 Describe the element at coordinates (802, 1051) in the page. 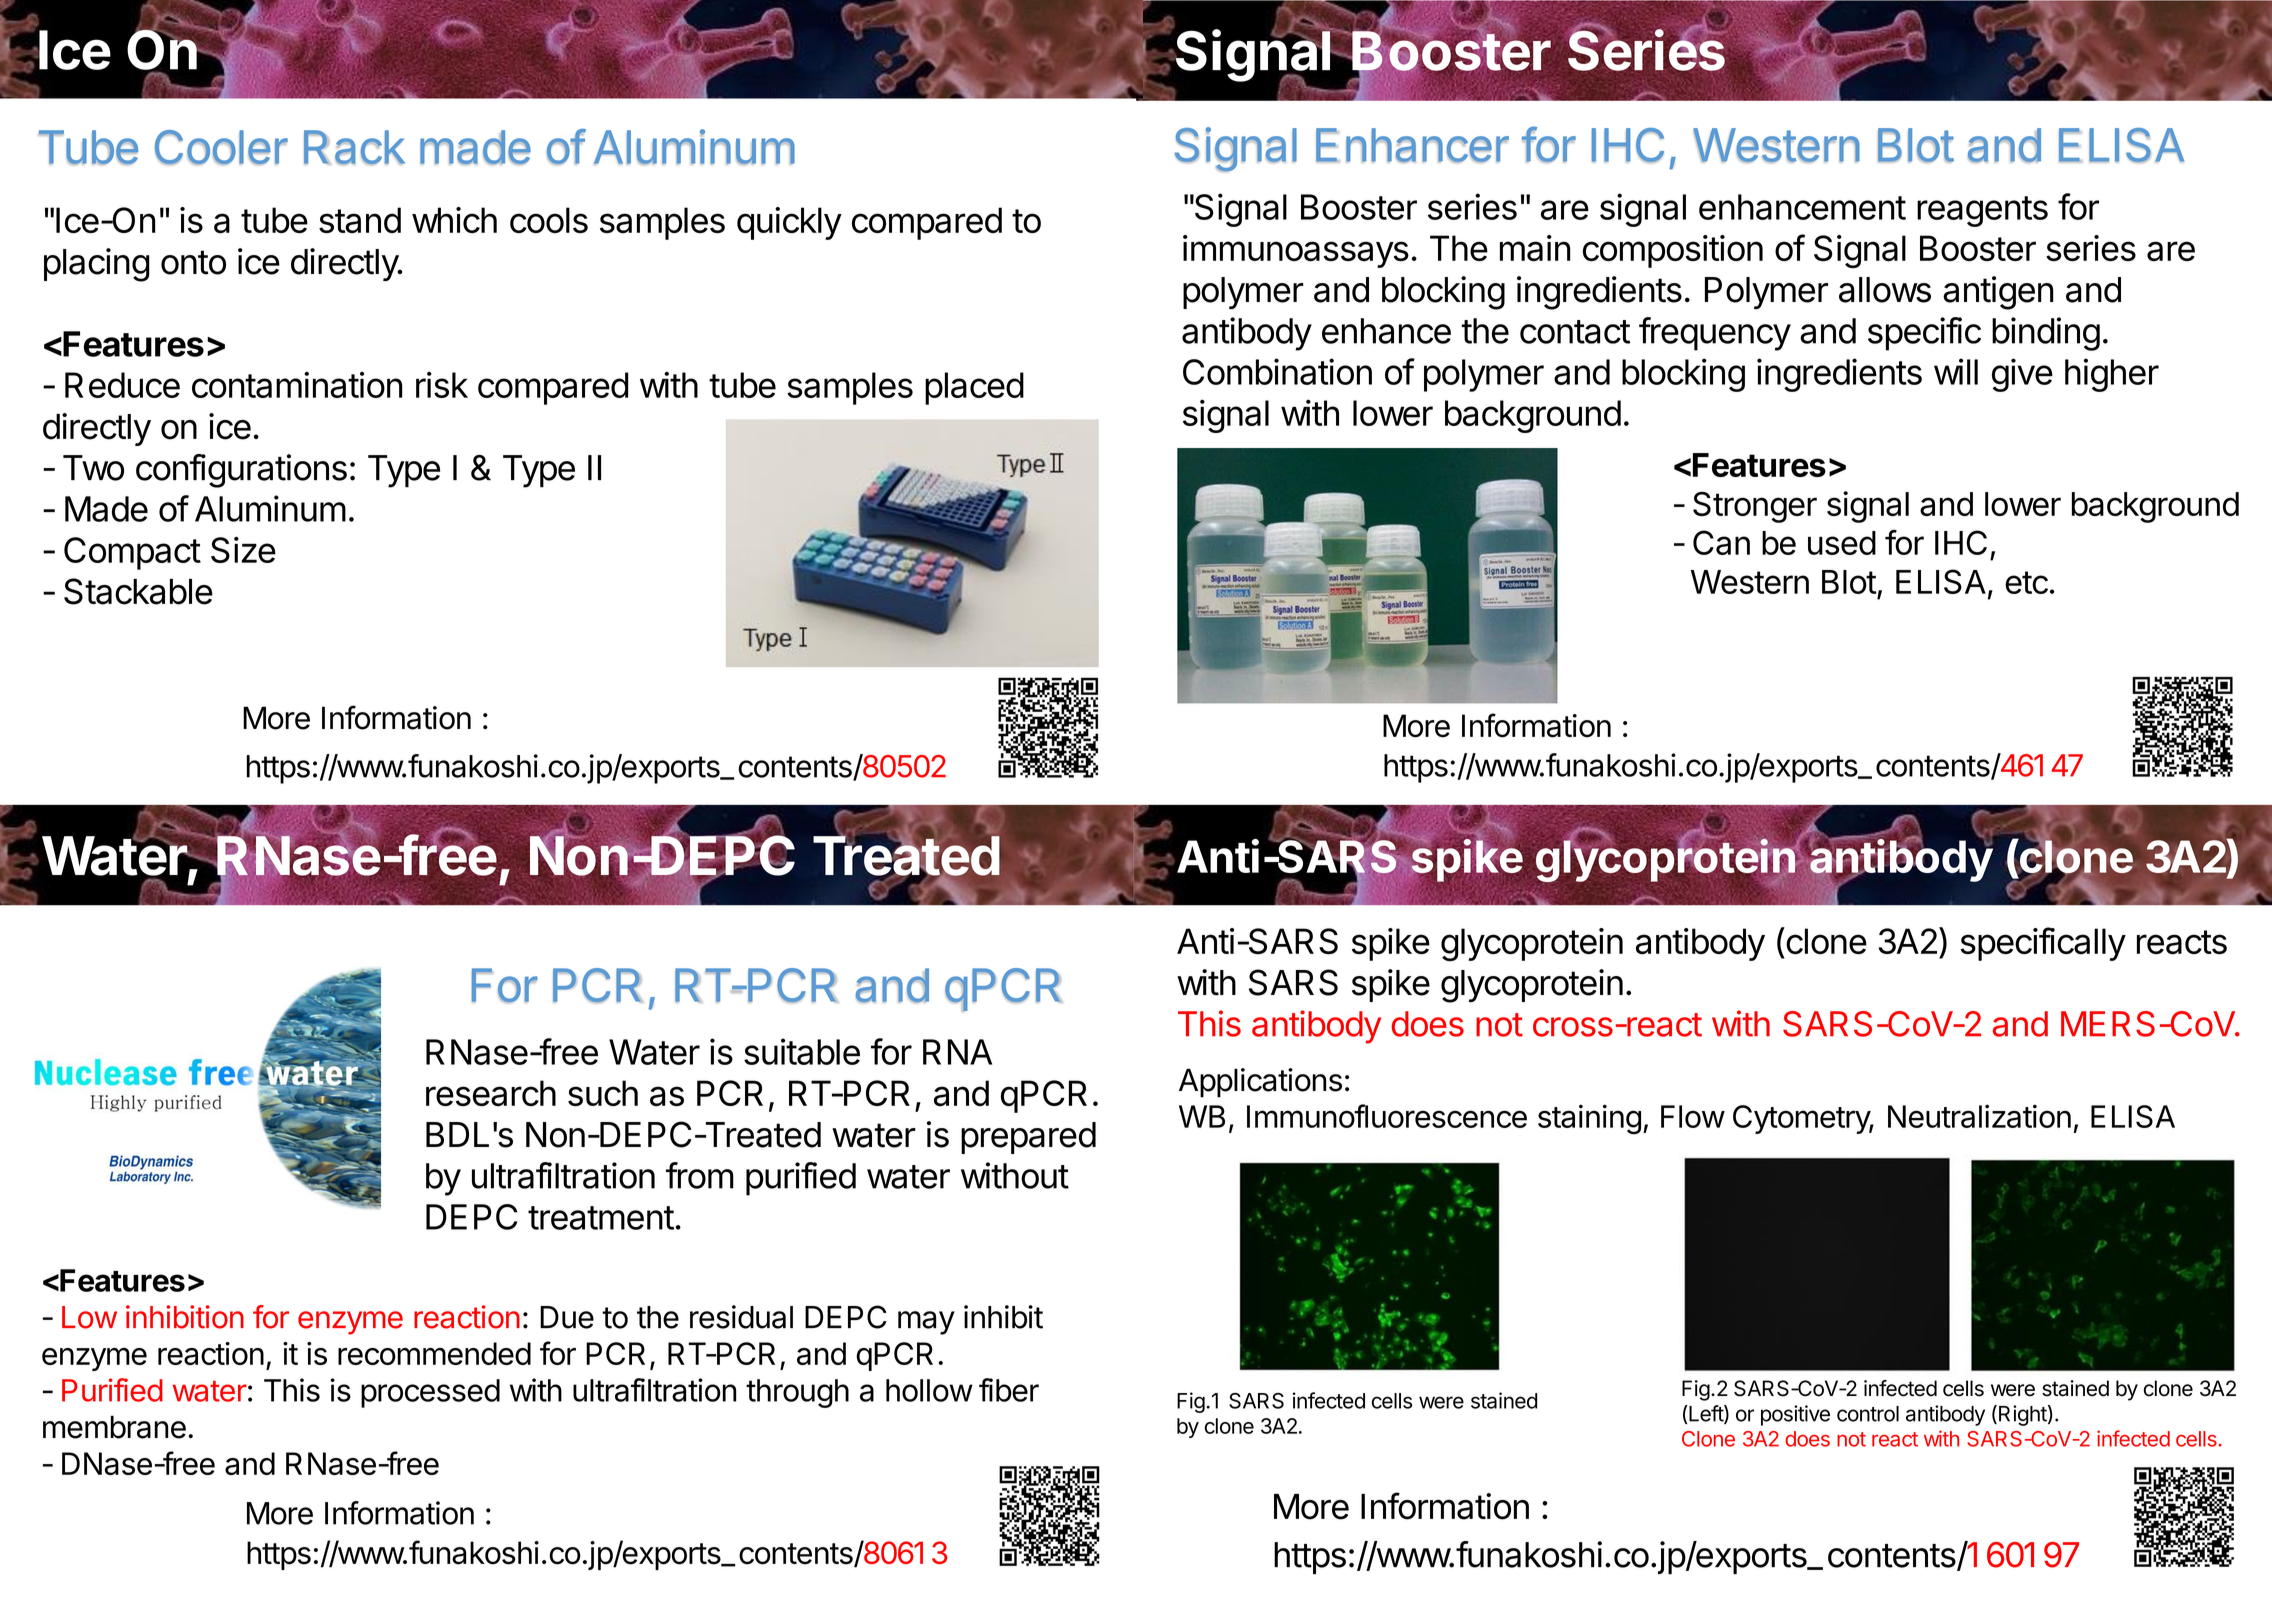

I see `suitable` at that location.
